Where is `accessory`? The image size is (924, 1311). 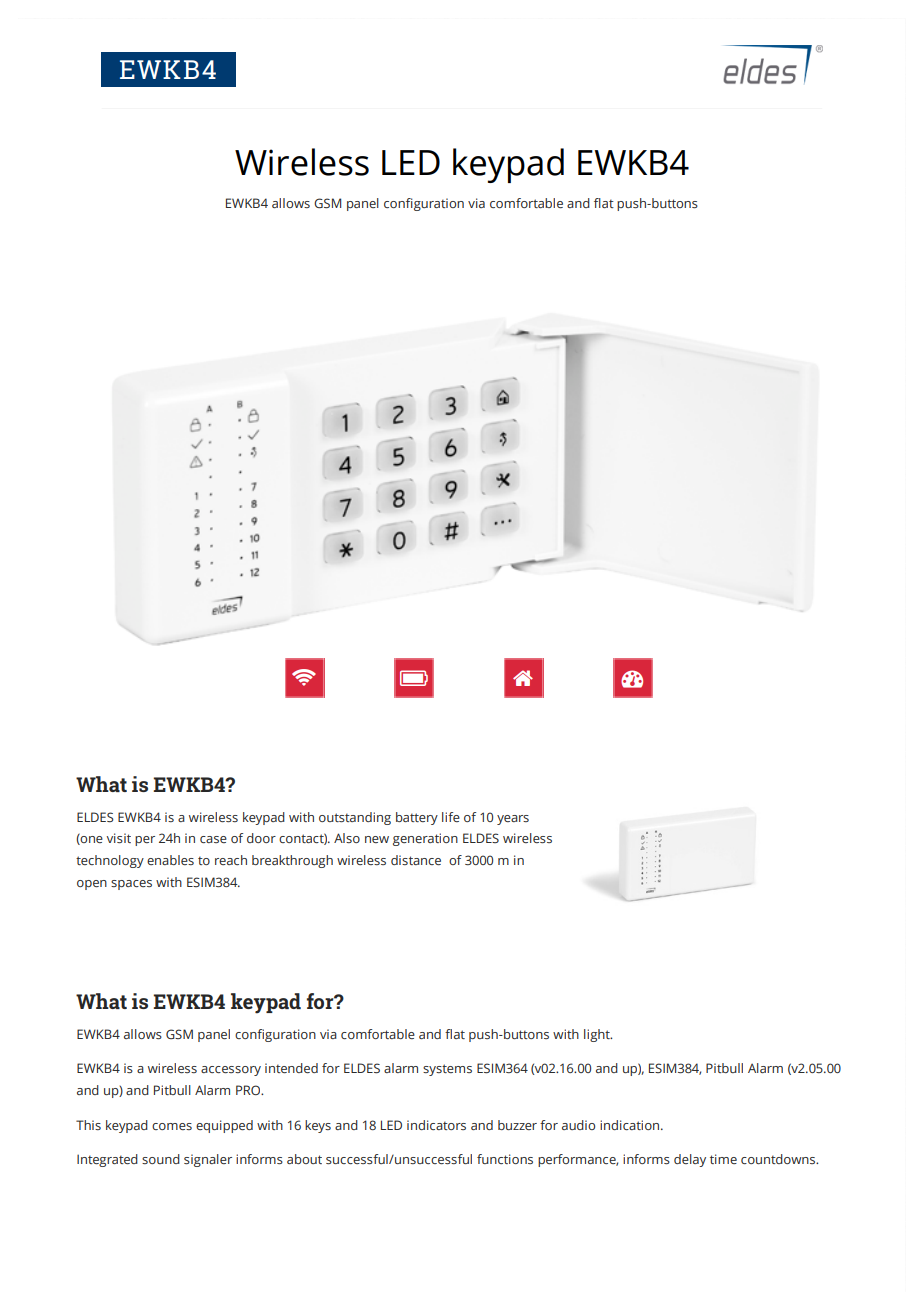 accessory is located at coordinates (231, 1071).
